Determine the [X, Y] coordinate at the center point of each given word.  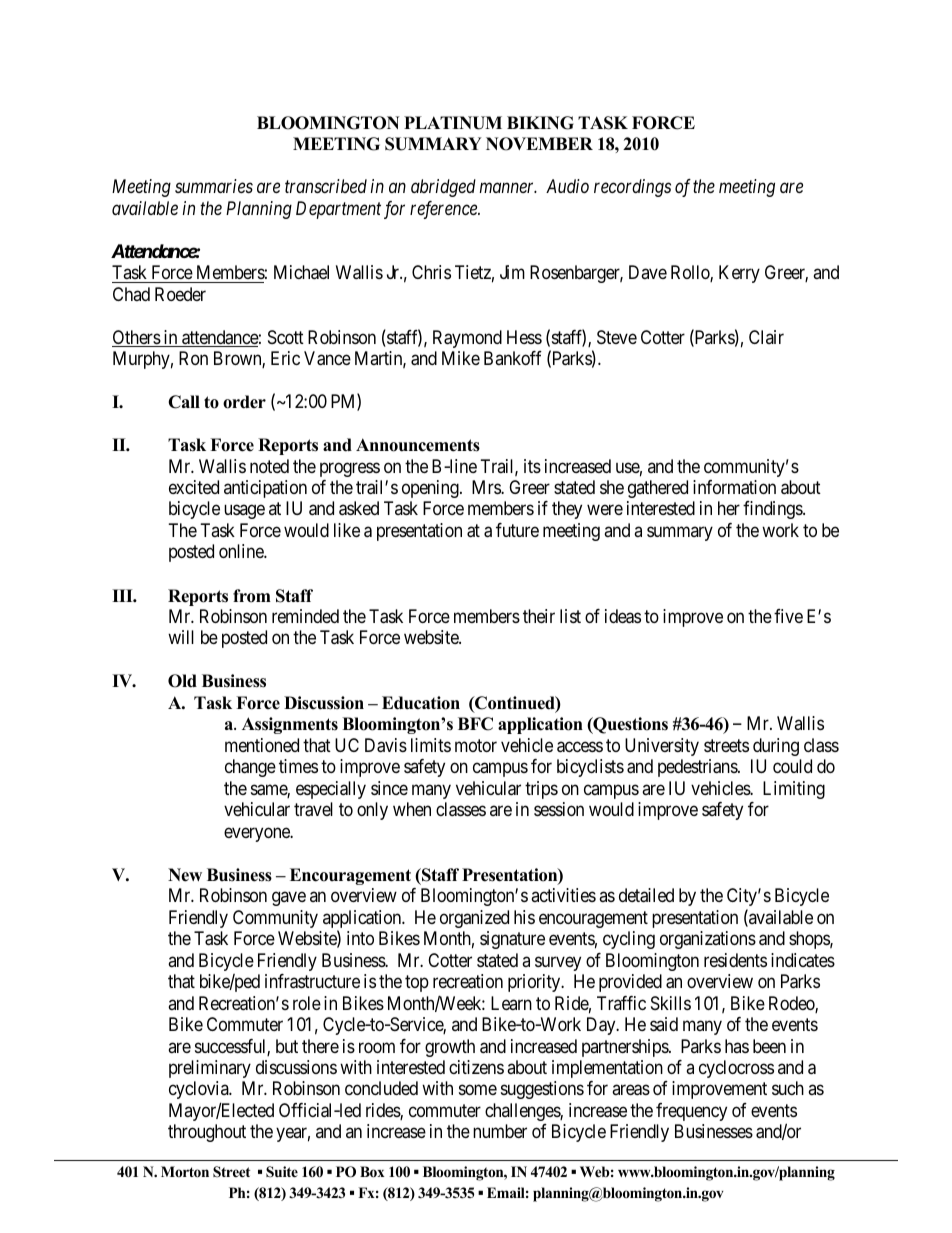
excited [194, 487]
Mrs [487, 487]
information [734, 487]
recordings [632, 188]
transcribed [326, 186]
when [412, 809]
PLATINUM [453, 123]
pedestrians [698, 768]
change [250, 768]
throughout [207, 1133]
